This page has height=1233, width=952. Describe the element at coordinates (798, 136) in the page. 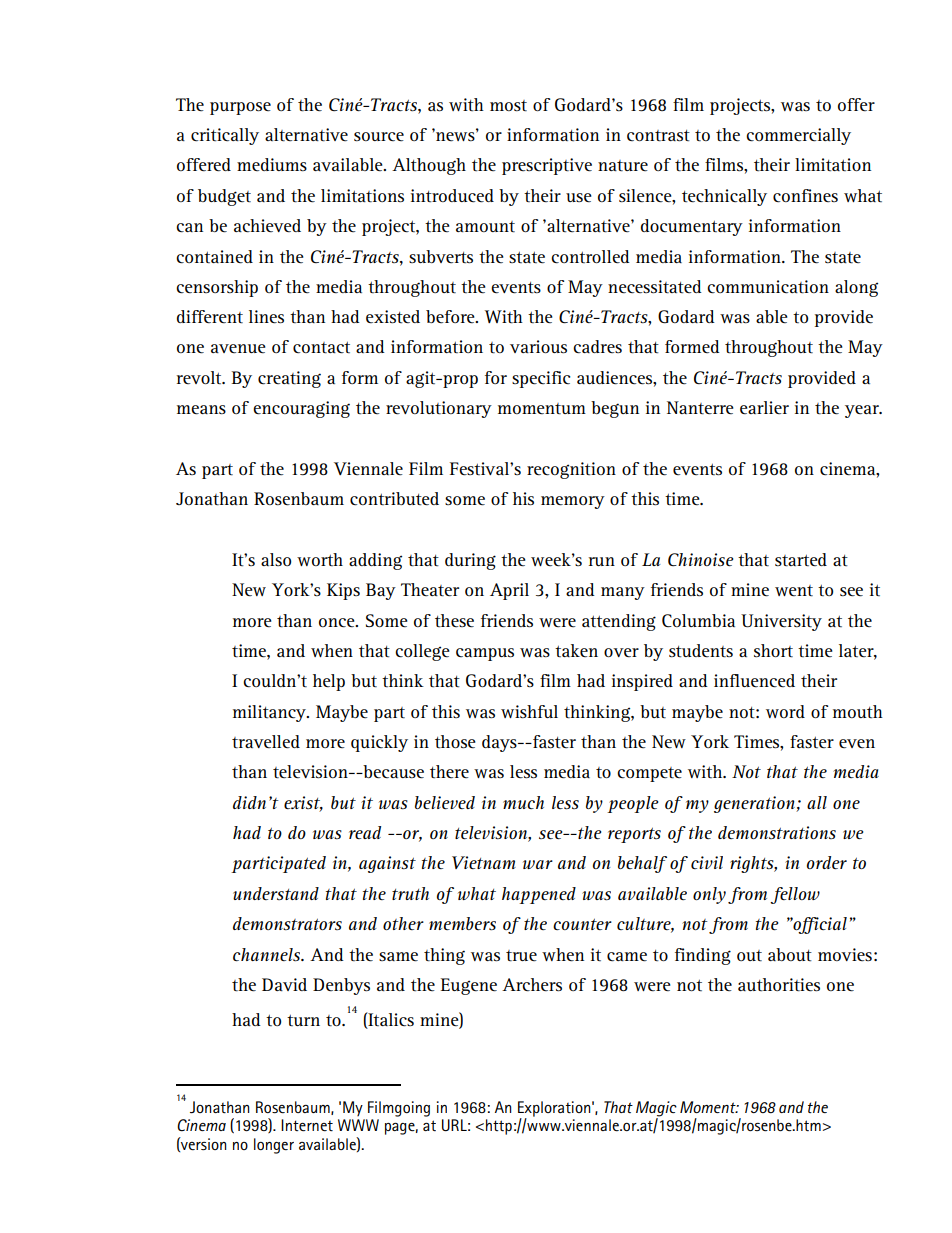

I see `commercially` at that location.
